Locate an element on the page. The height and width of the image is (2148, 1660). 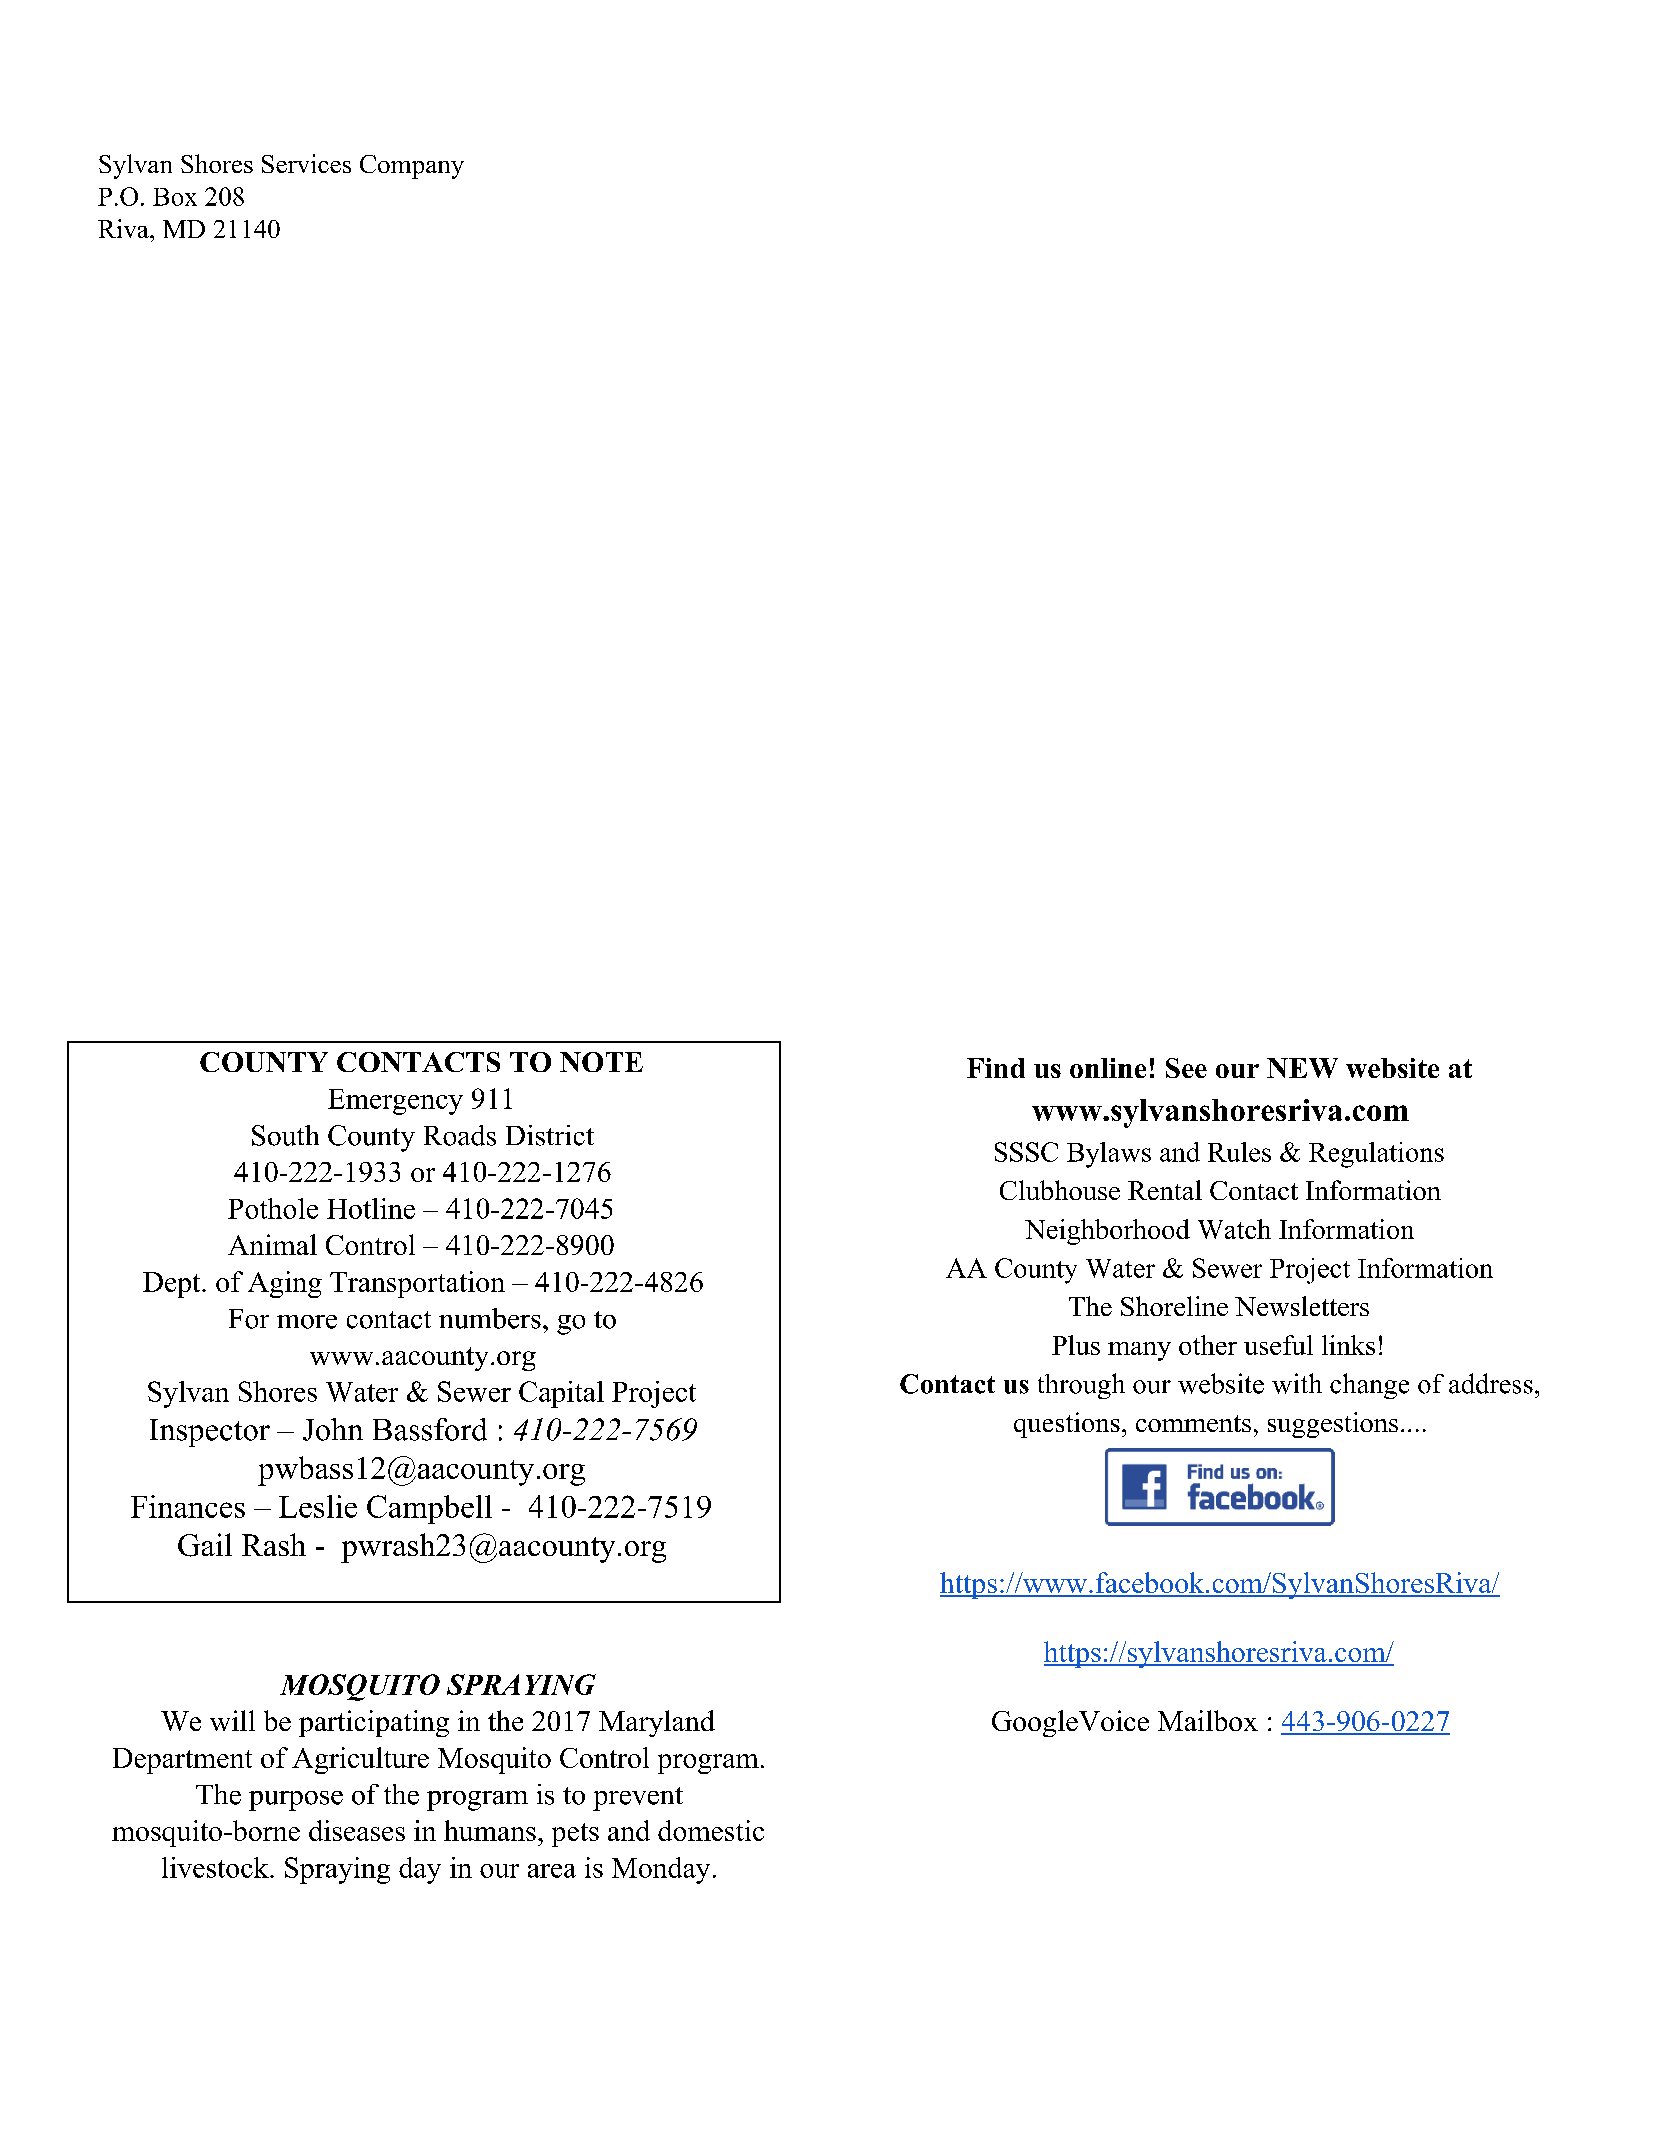
questions is located at coordinates (1067, 1425).
